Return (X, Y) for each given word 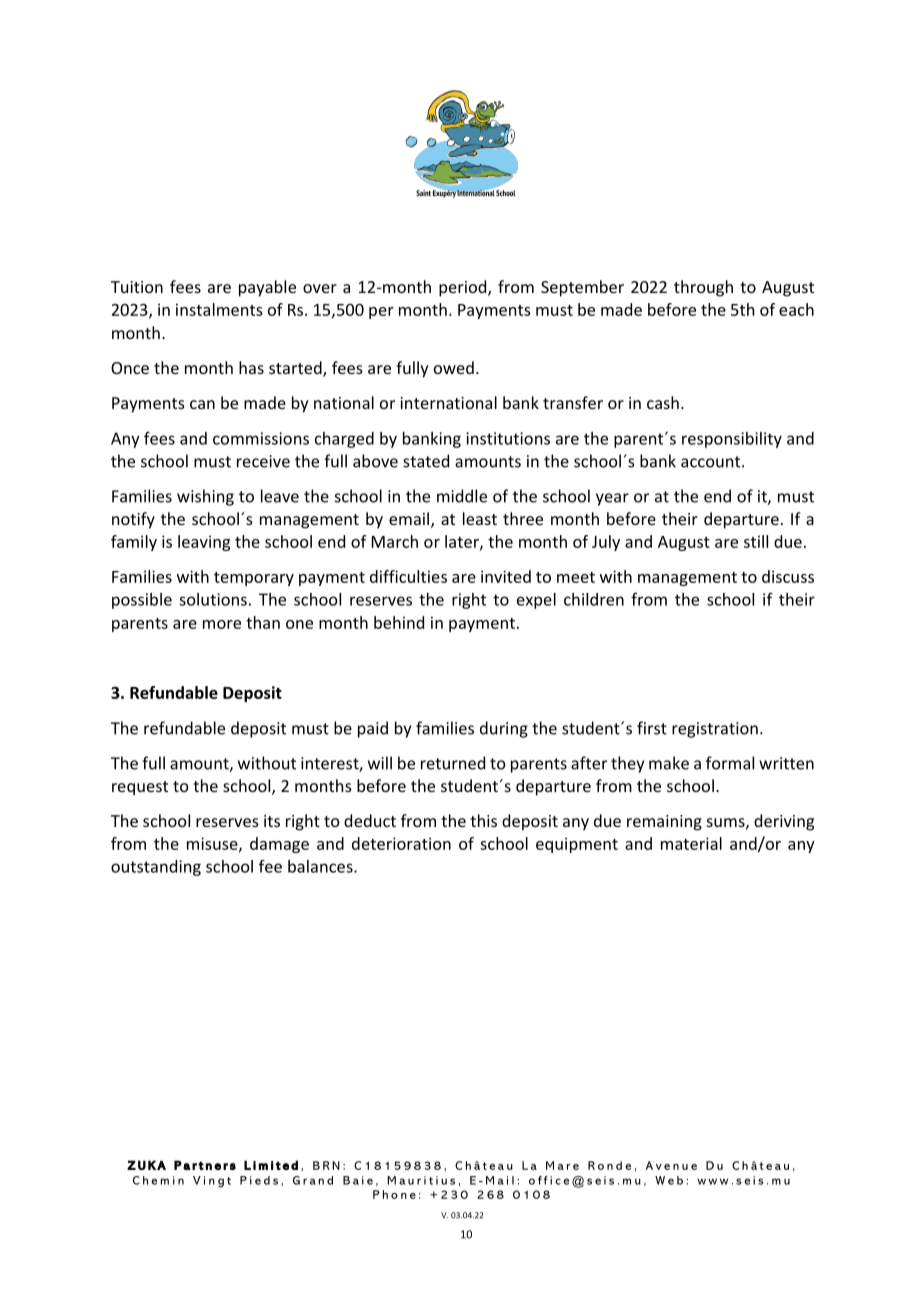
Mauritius (421, 1180)
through (703, 288)
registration (715, 730)
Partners (205, 1165)
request (140, 788)
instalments (219, 309)
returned (453, 763)
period (464, 288)
